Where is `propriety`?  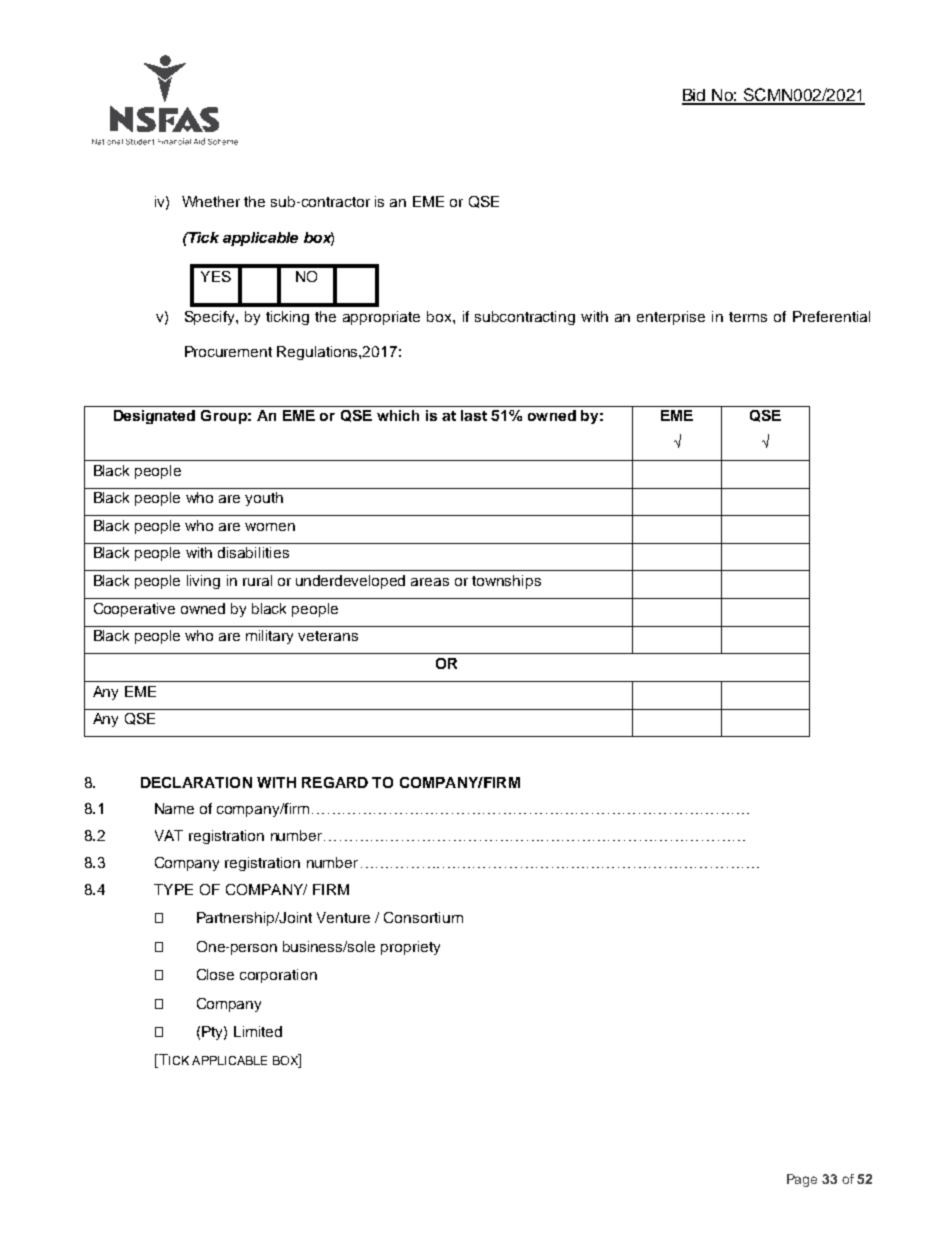
propriety is located at coordinates (410, 948).
